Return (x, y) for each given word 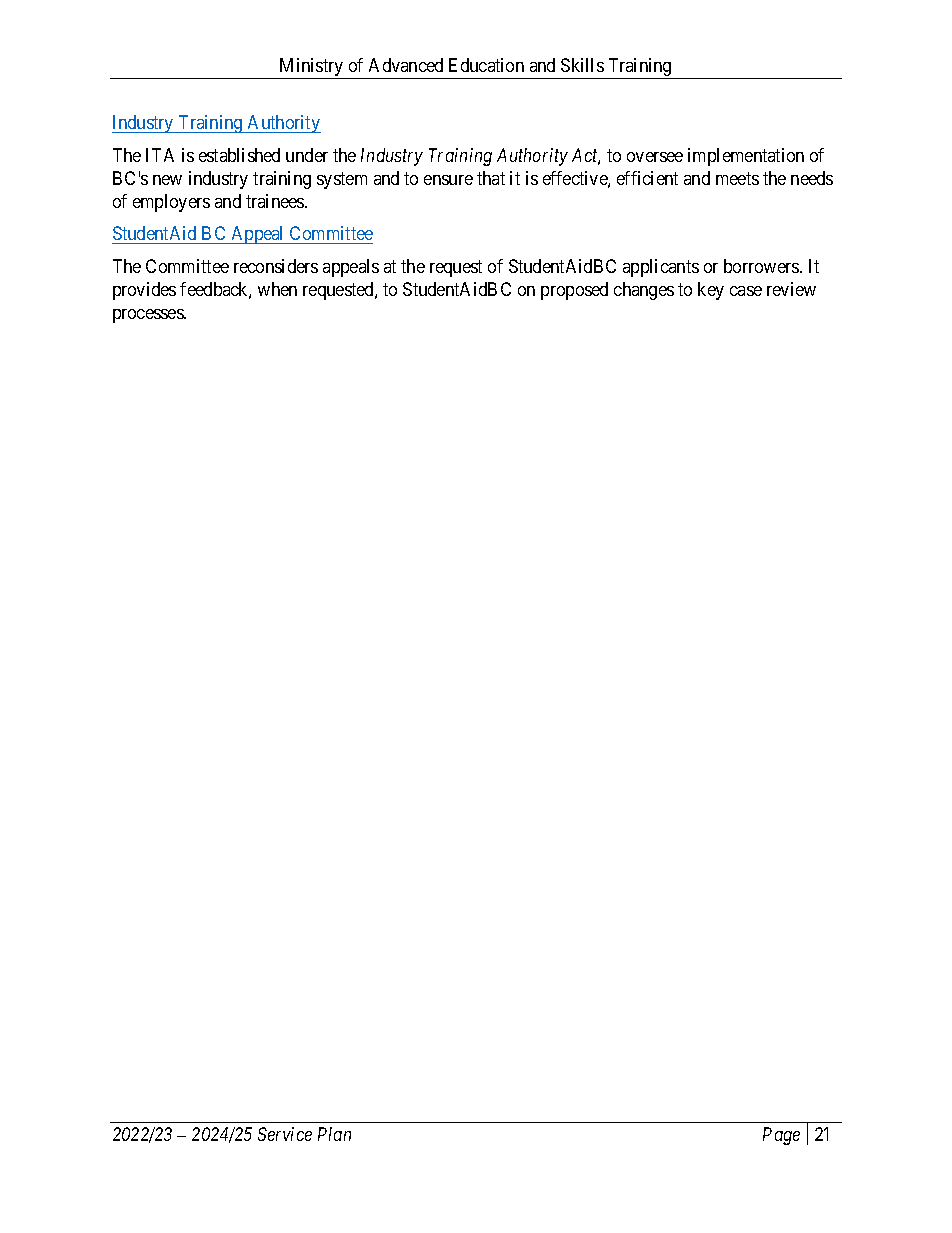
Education (486, 65)
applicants (661, 268)
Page (781, 1136)
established (239, 155)
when (277, 289)
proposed (574, 291)
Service (285, 1134)
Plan (334, 1134)
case (746, 291)
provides (144, 291)
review (791, 289)
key (711, 291)
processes (149, 316)
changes (644, 291)
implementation (746, 157)
